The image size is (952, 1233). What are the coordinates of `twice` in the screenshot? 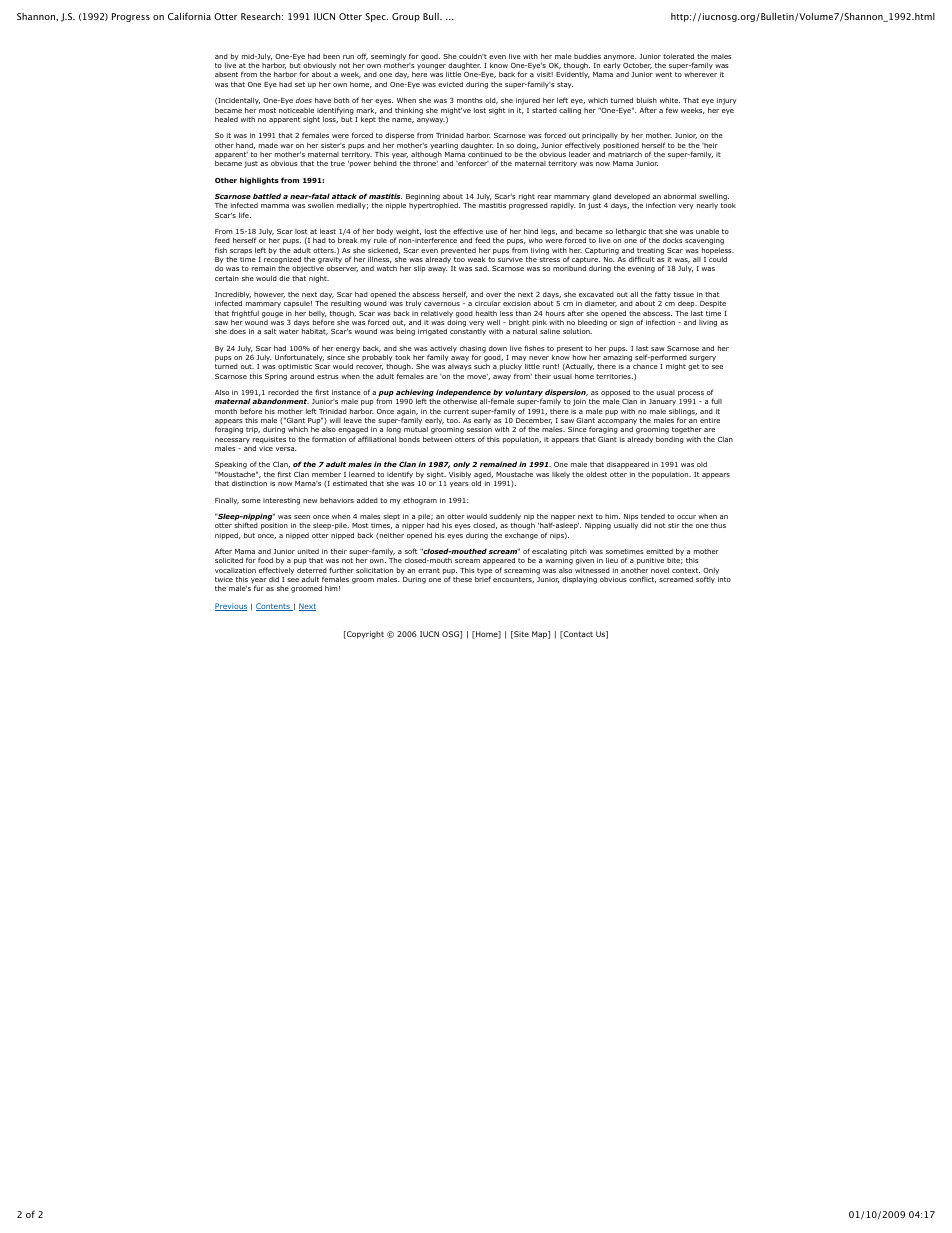 It's located at (224, 579).
